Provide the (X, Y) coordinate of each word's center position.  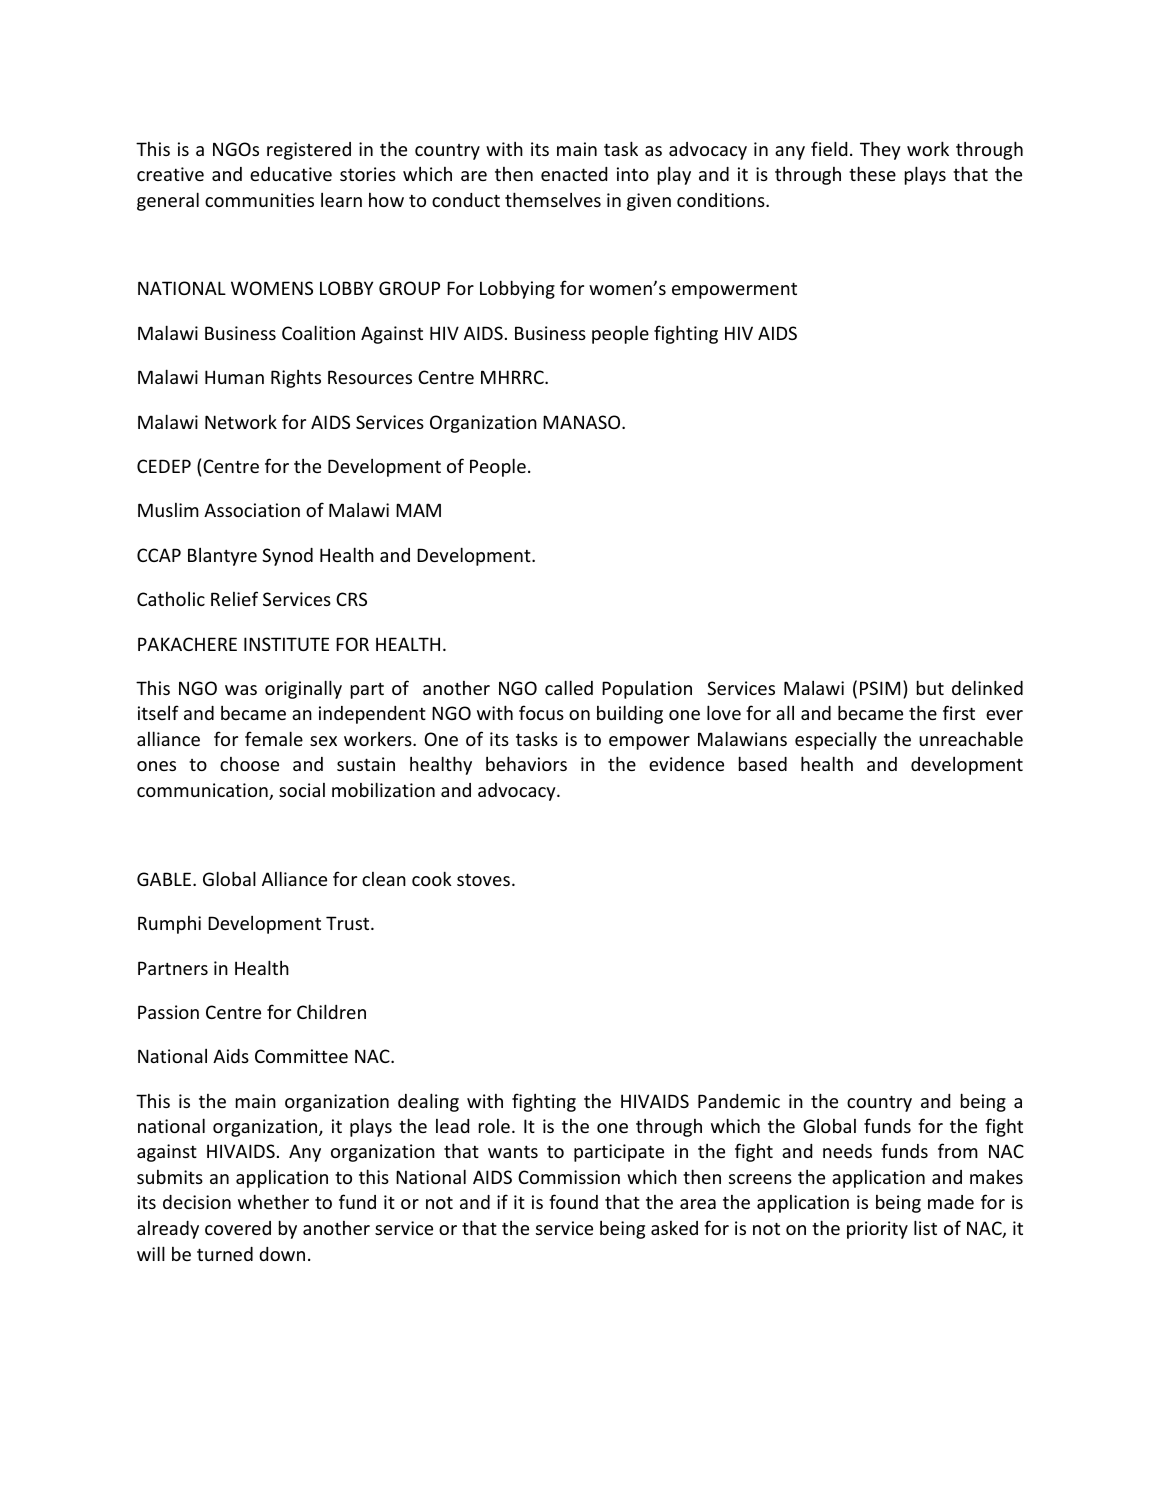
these (872, 173)
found (573, 1201)
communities (259, 200)
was (241, 690)
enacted (574, 174)
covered (238, 1228)
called (569, 687)
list (925, 1227)
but (930, 687)
